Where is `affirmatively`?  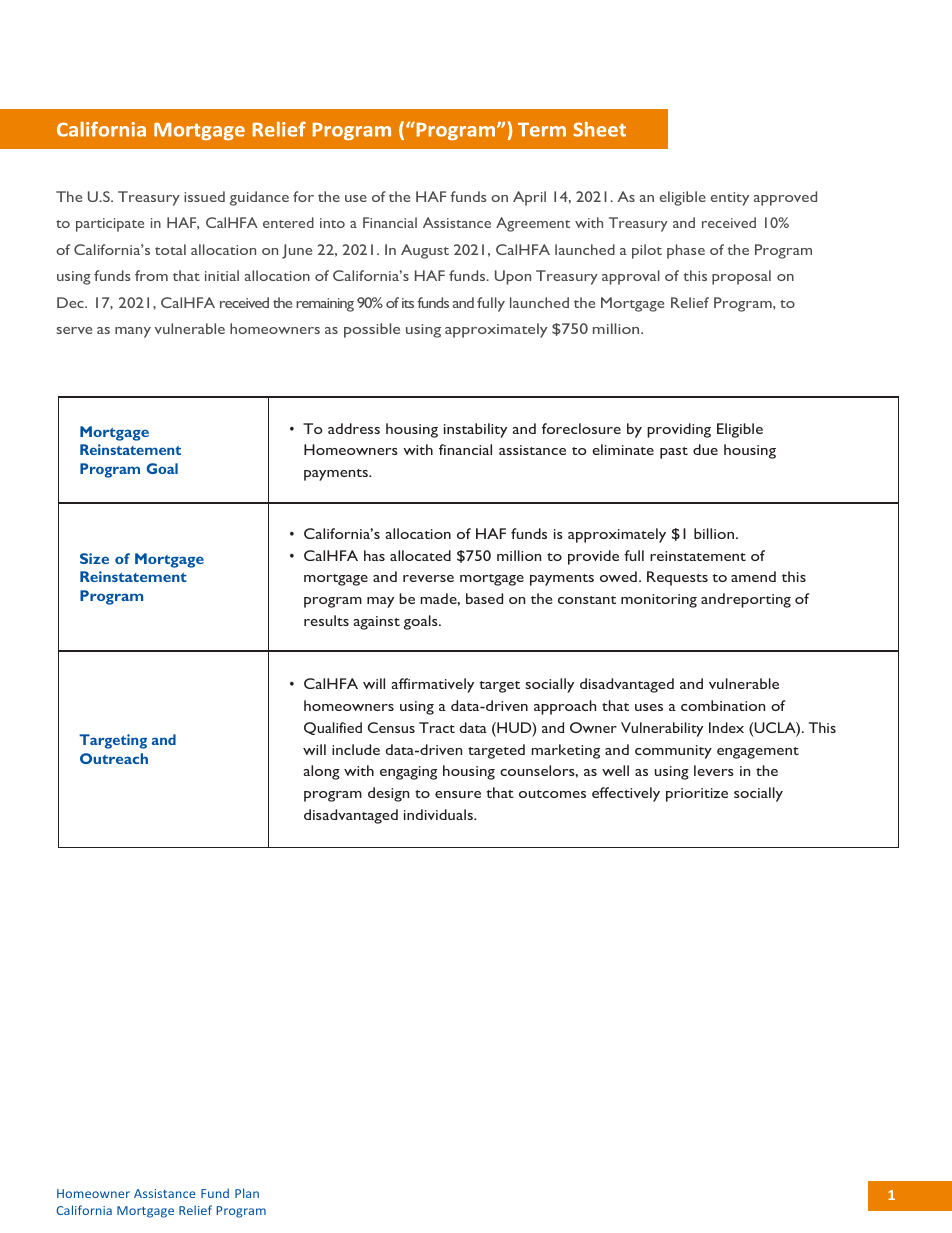
affirmatively is located at coordinates (432, 685).
